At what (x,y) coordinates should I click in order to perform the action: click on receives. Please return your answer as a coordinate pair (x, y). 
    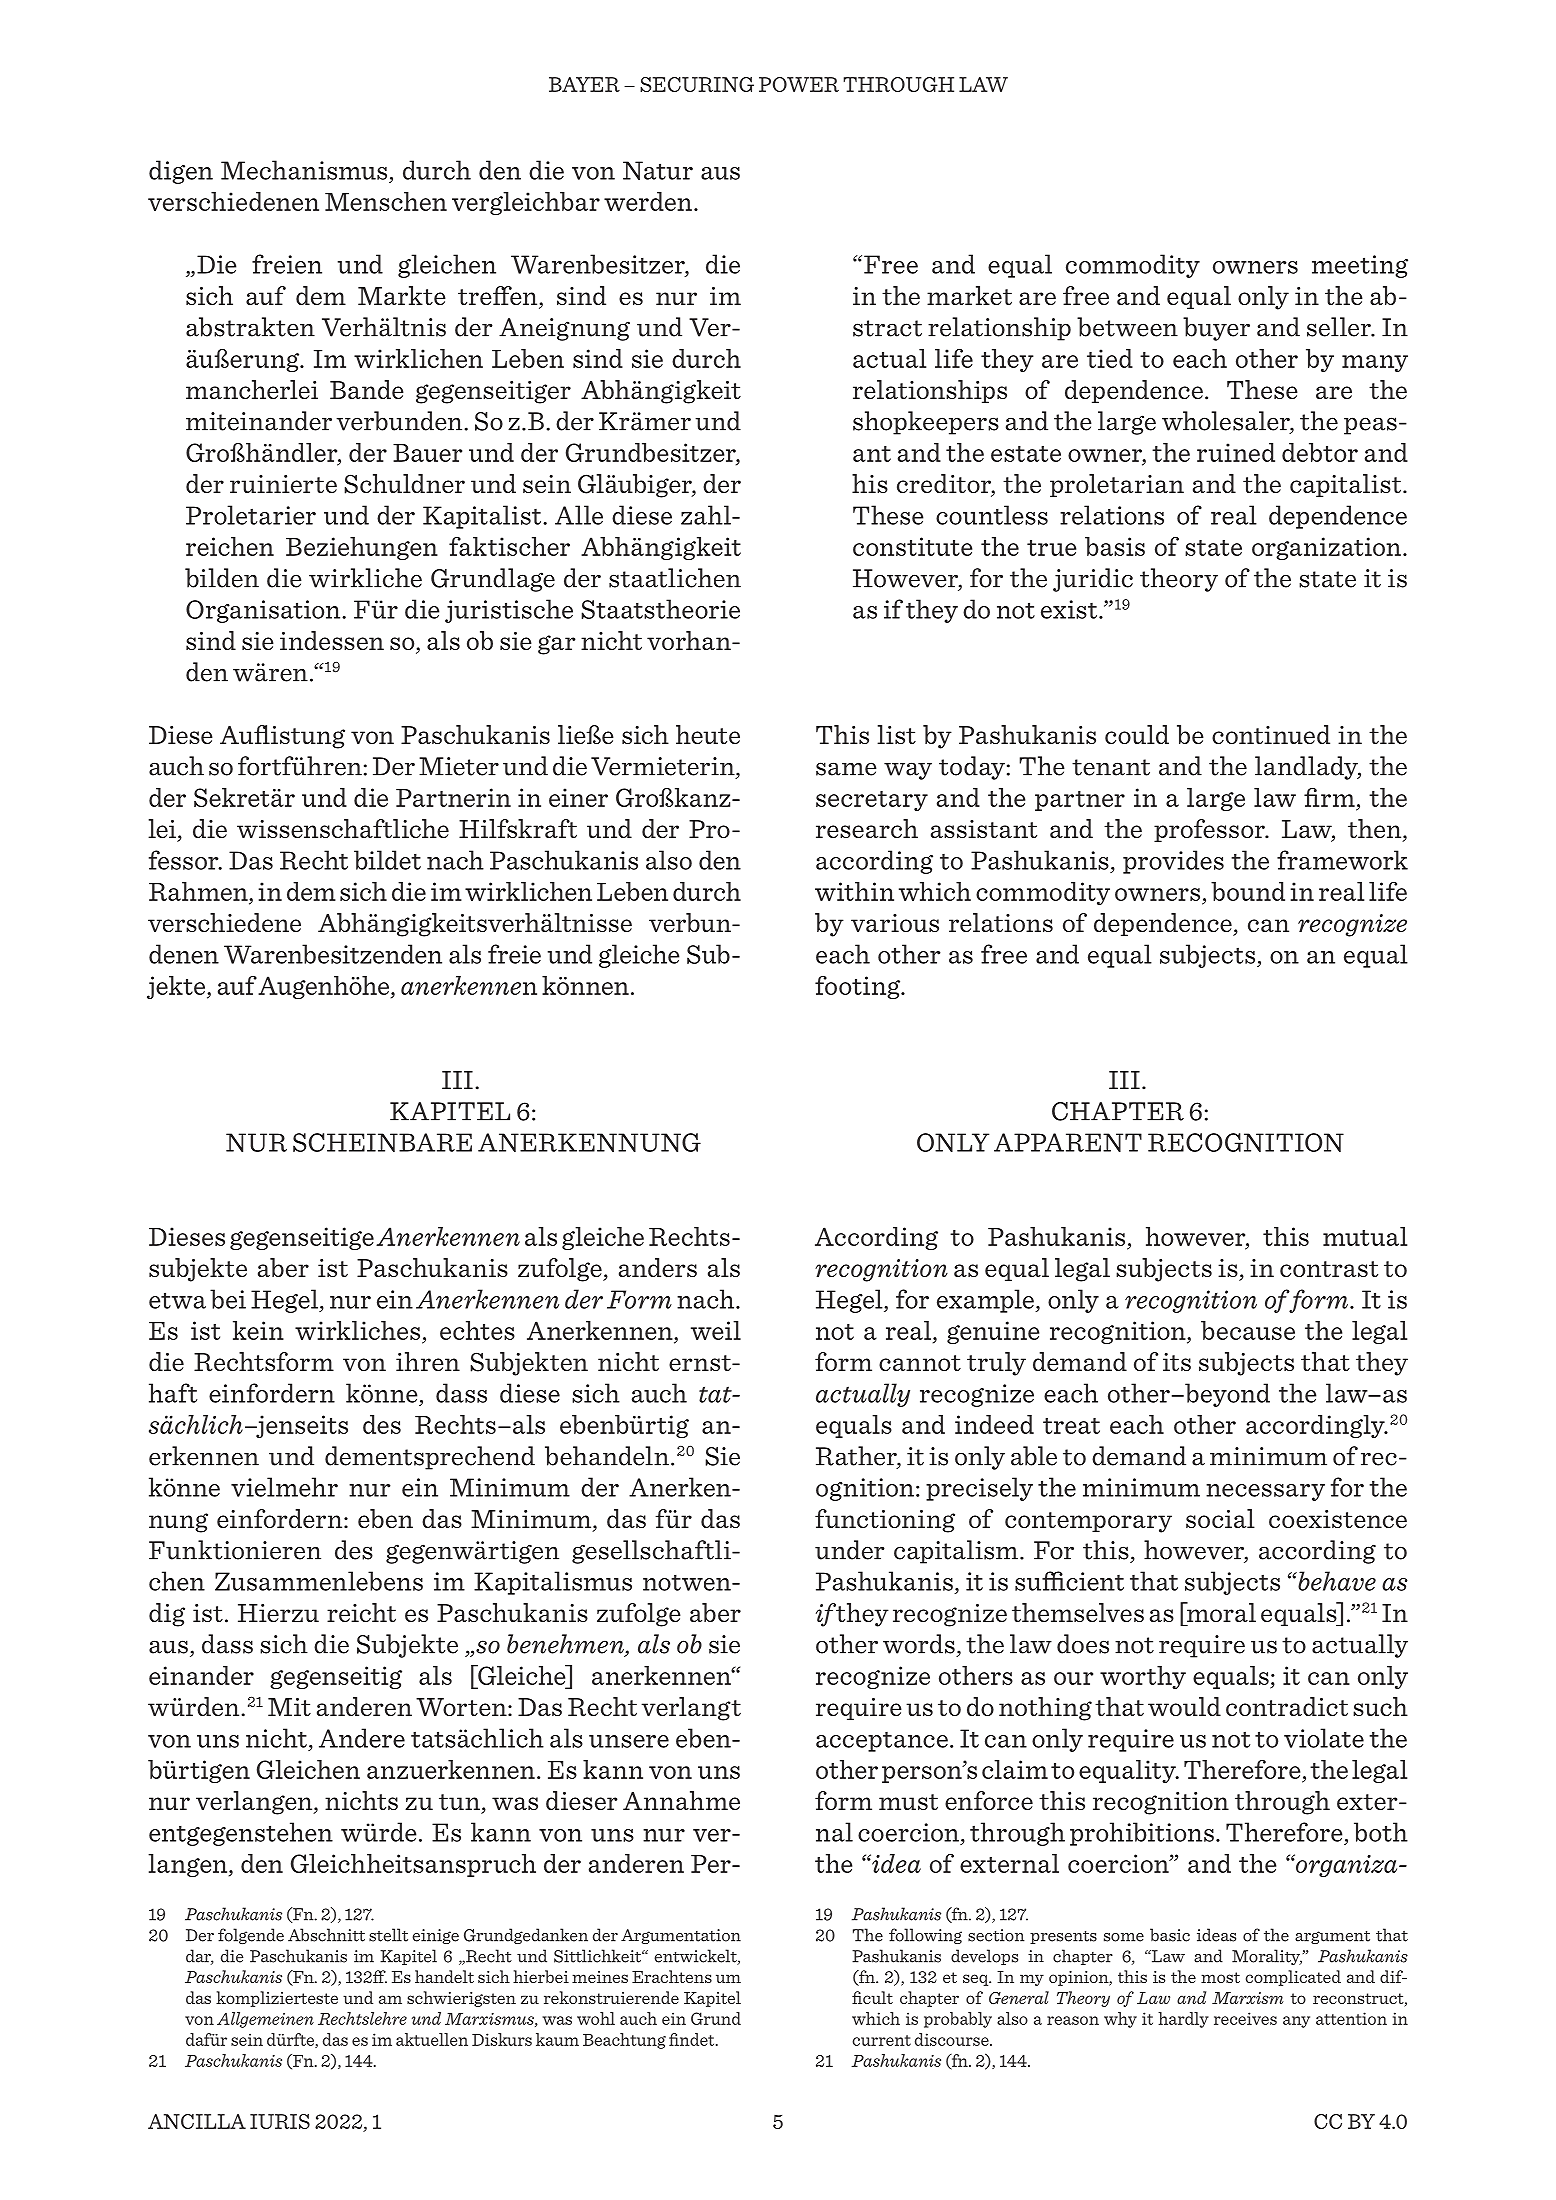
    Looking at the image, I should click on (1245, 2018).
